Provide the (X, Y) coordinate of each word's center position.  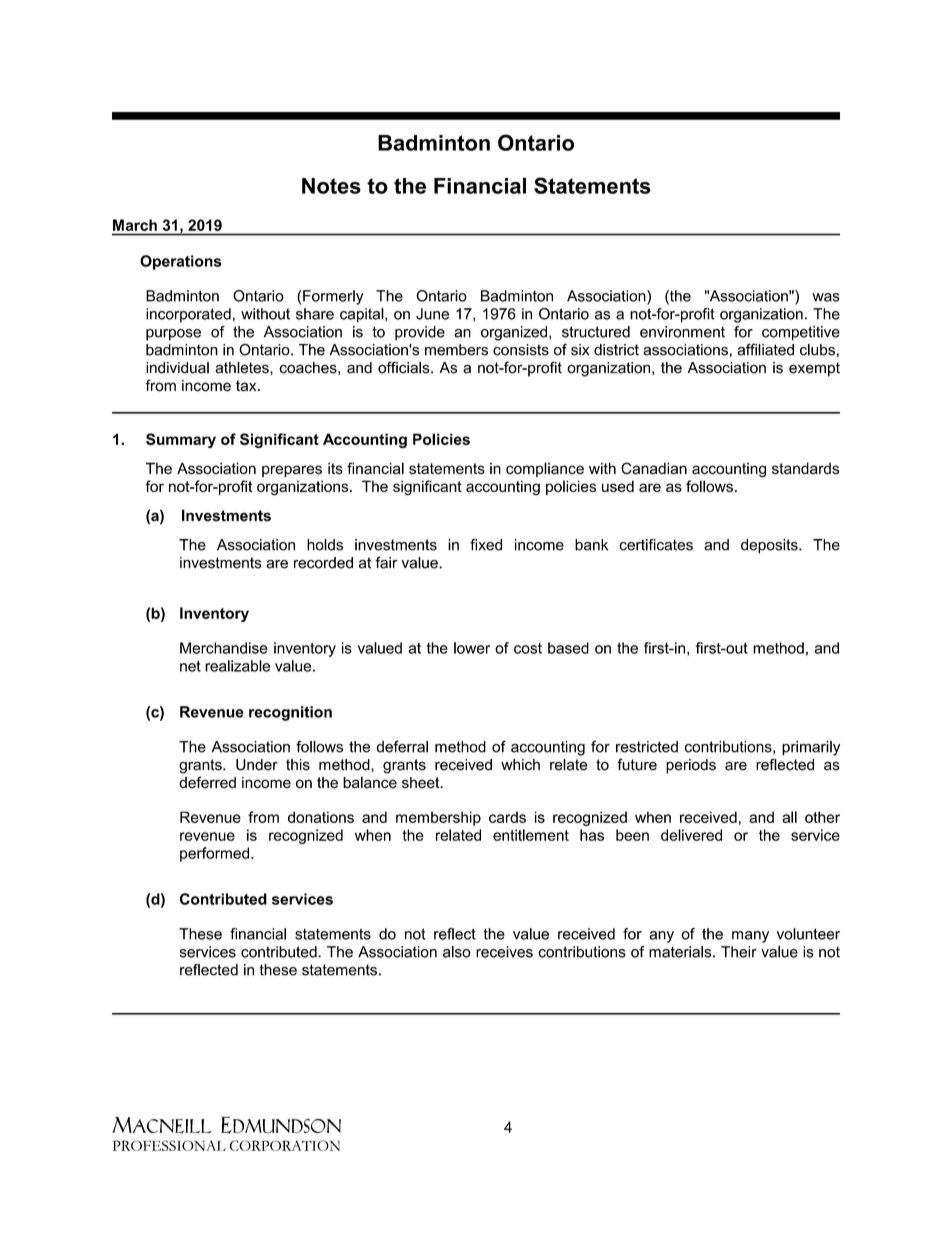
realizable (237, 666)
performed (216, 854)
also (457, 952)
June (432, 314)
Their (739, 952)
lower (472, 648)
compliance (545, 469)
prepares (292, 471)
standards (806, 468)
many (750, 937)
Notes (331, 186)
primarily (811, 748)
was (826, 297)
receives (504, 952)
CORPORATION (285, 1145)
